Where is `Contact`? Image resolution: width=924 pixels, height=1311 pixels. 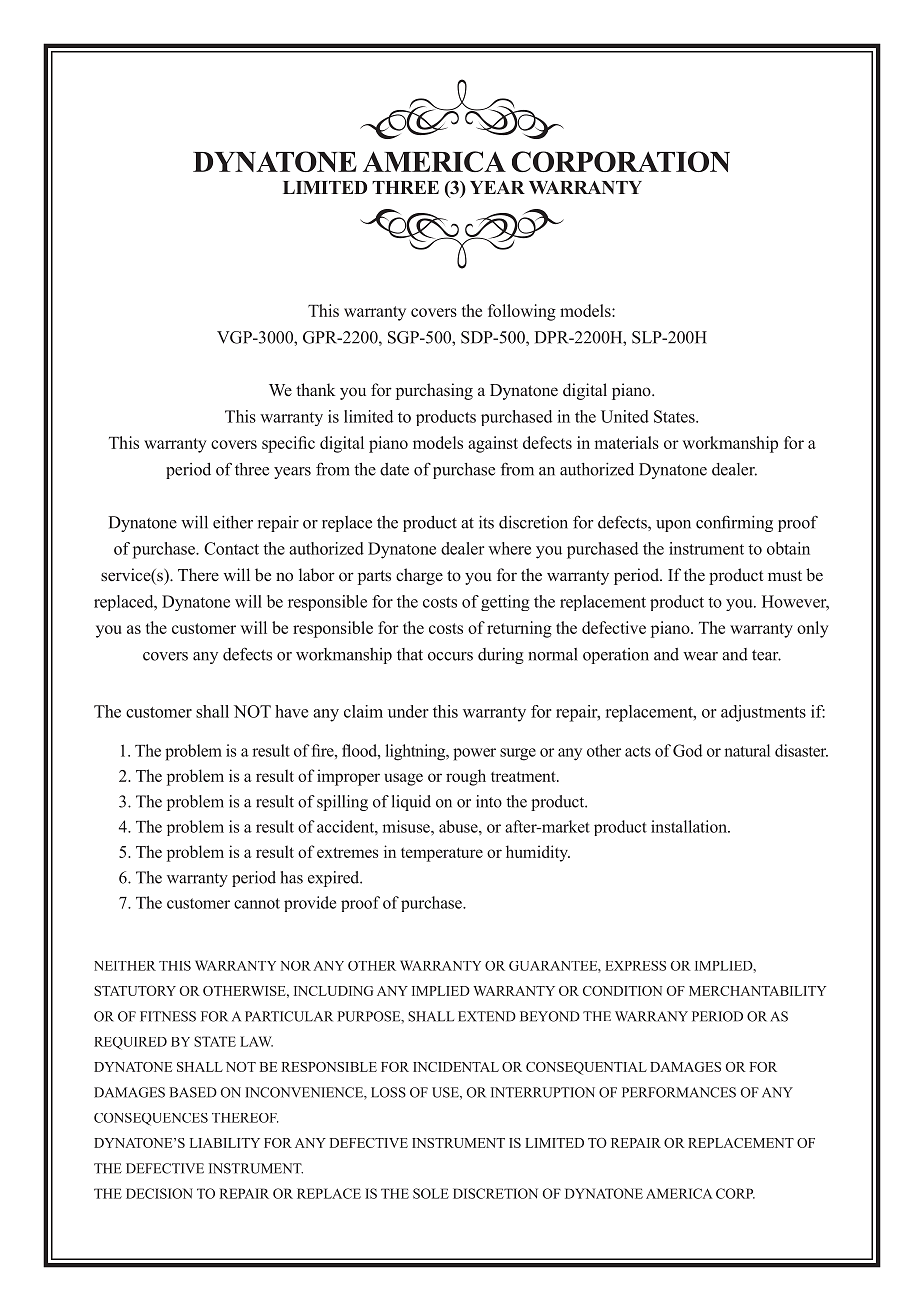
Contact is located at coordinates (231, 548).
